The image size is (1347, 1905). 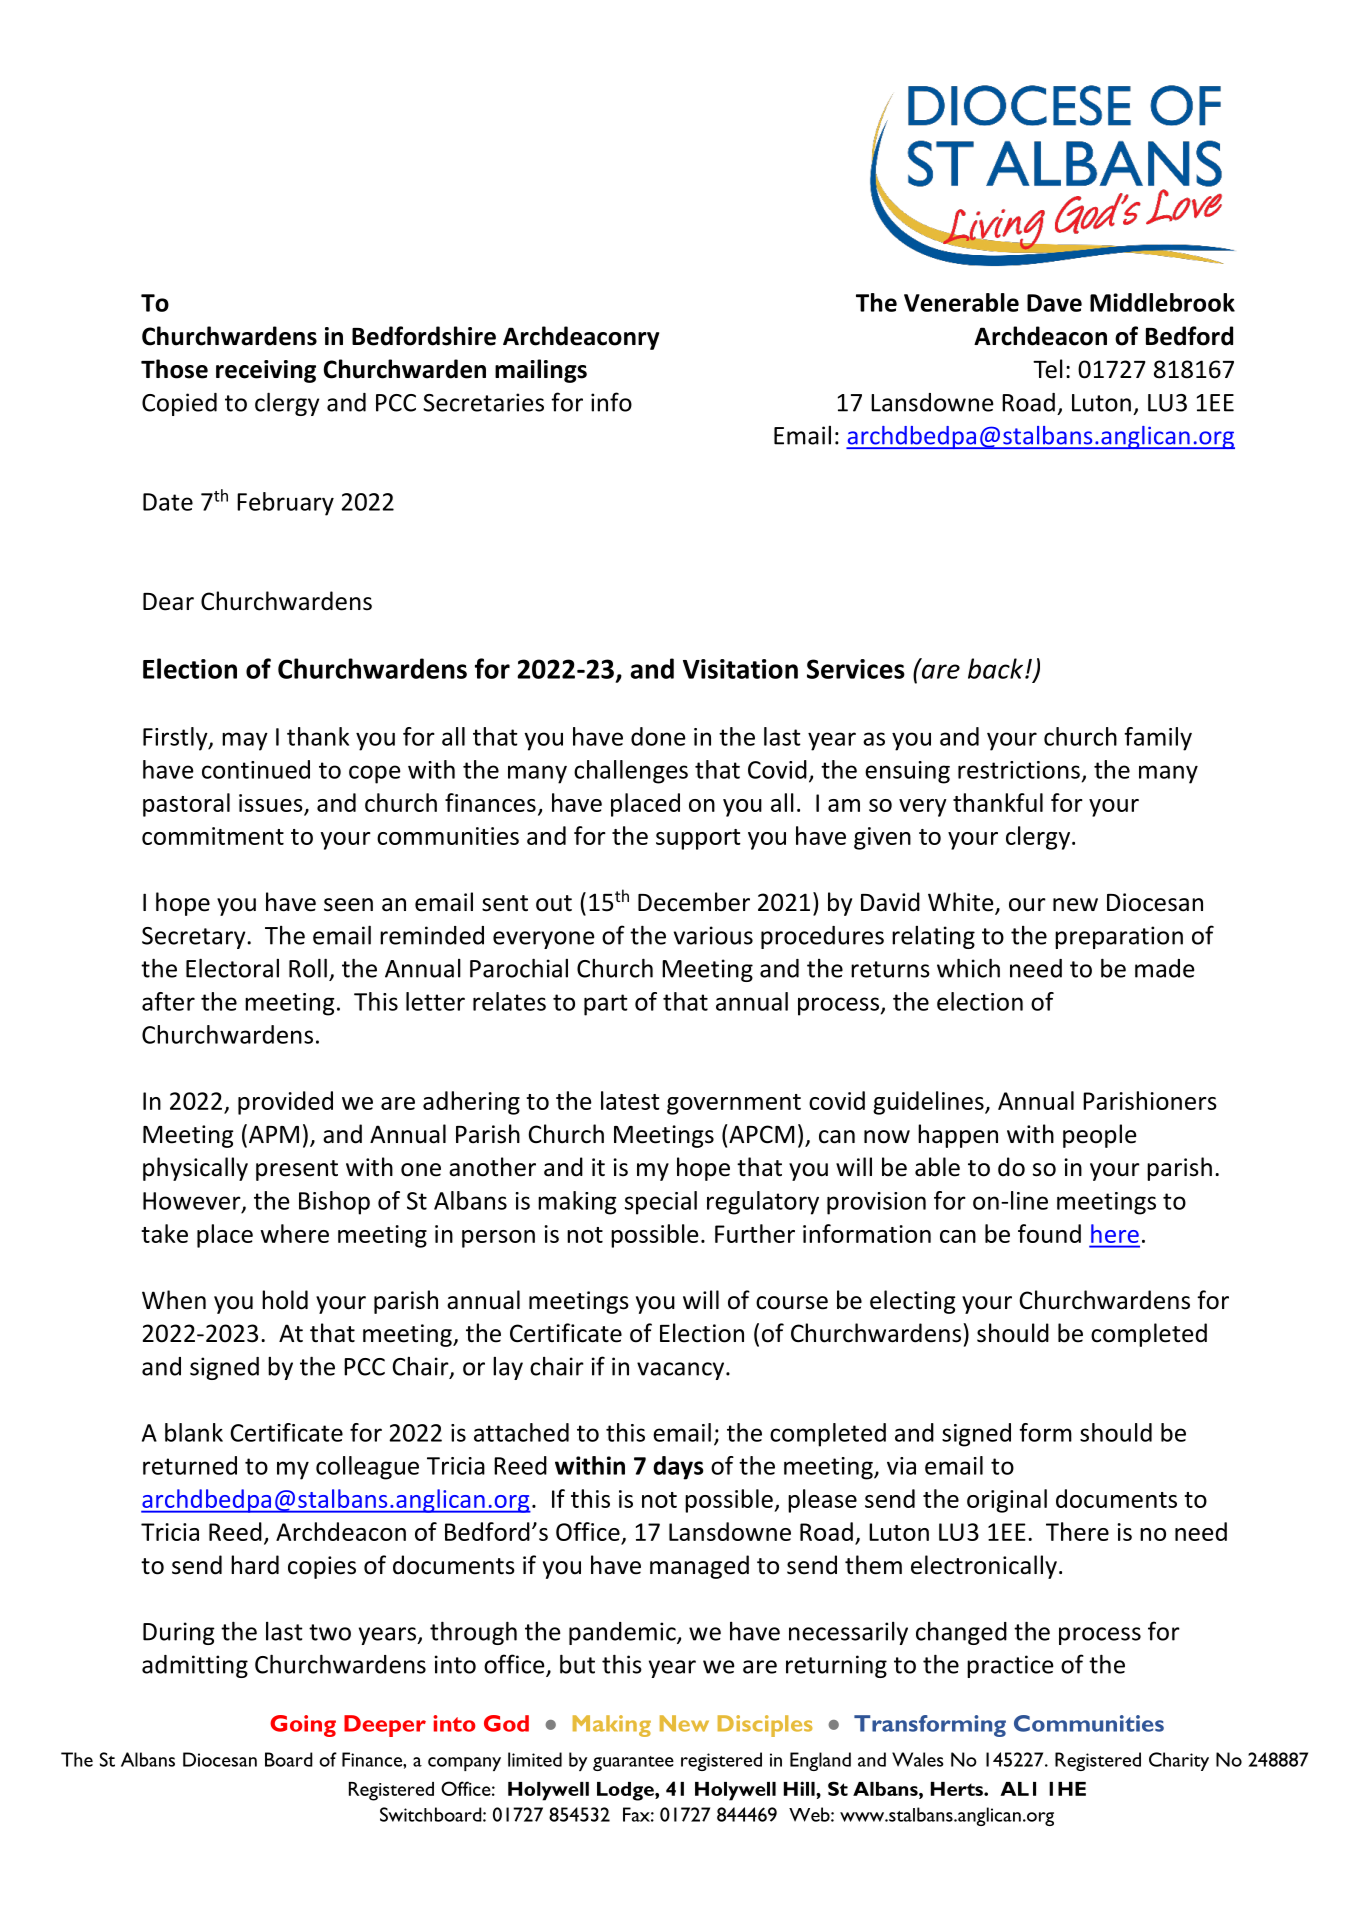 What do you see at coordinates (630, 1100) in the screenshot?
I see `latest` at bounding box center [630, 1100].
